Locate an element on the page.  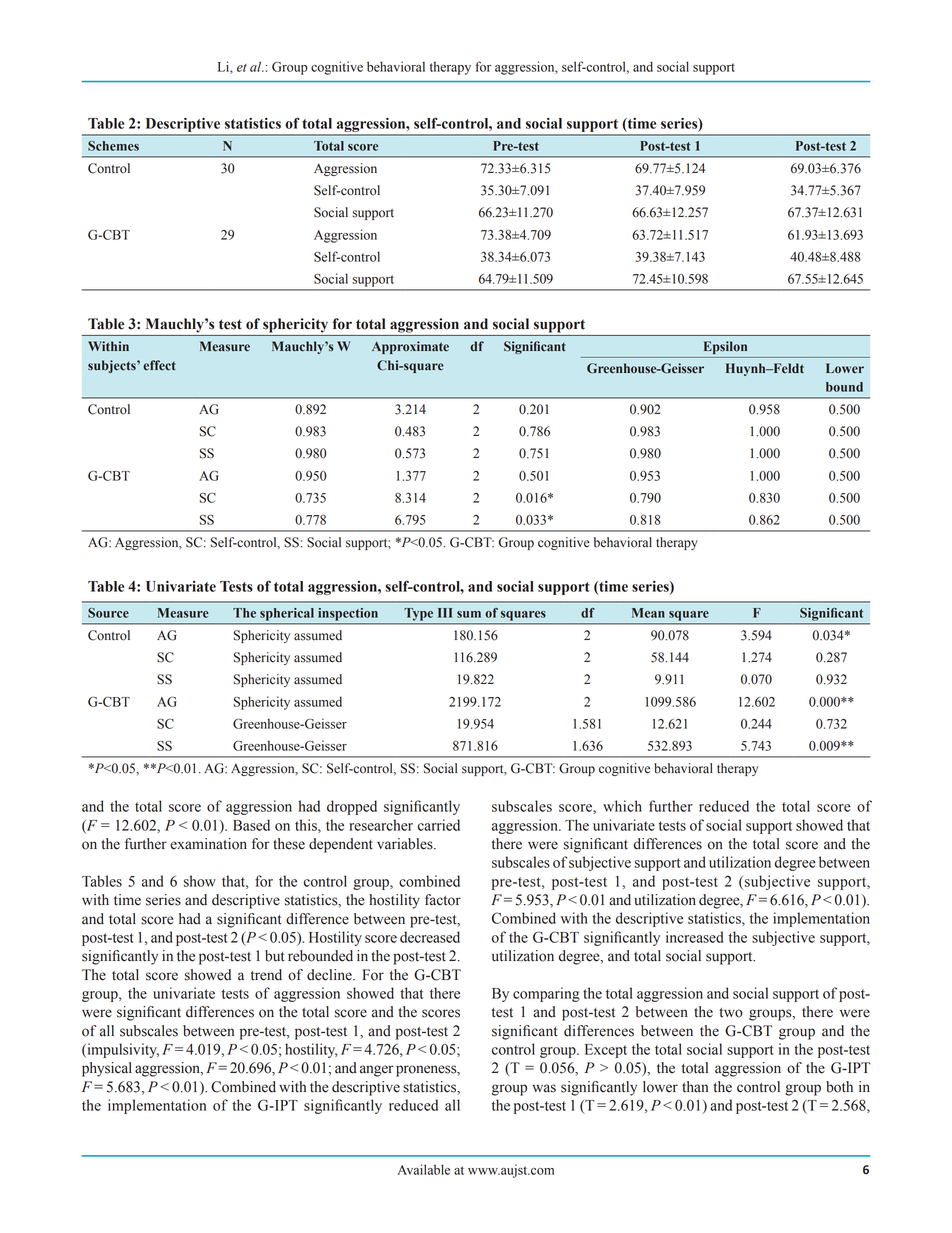
physical is located at coordinates (107, 1069).
